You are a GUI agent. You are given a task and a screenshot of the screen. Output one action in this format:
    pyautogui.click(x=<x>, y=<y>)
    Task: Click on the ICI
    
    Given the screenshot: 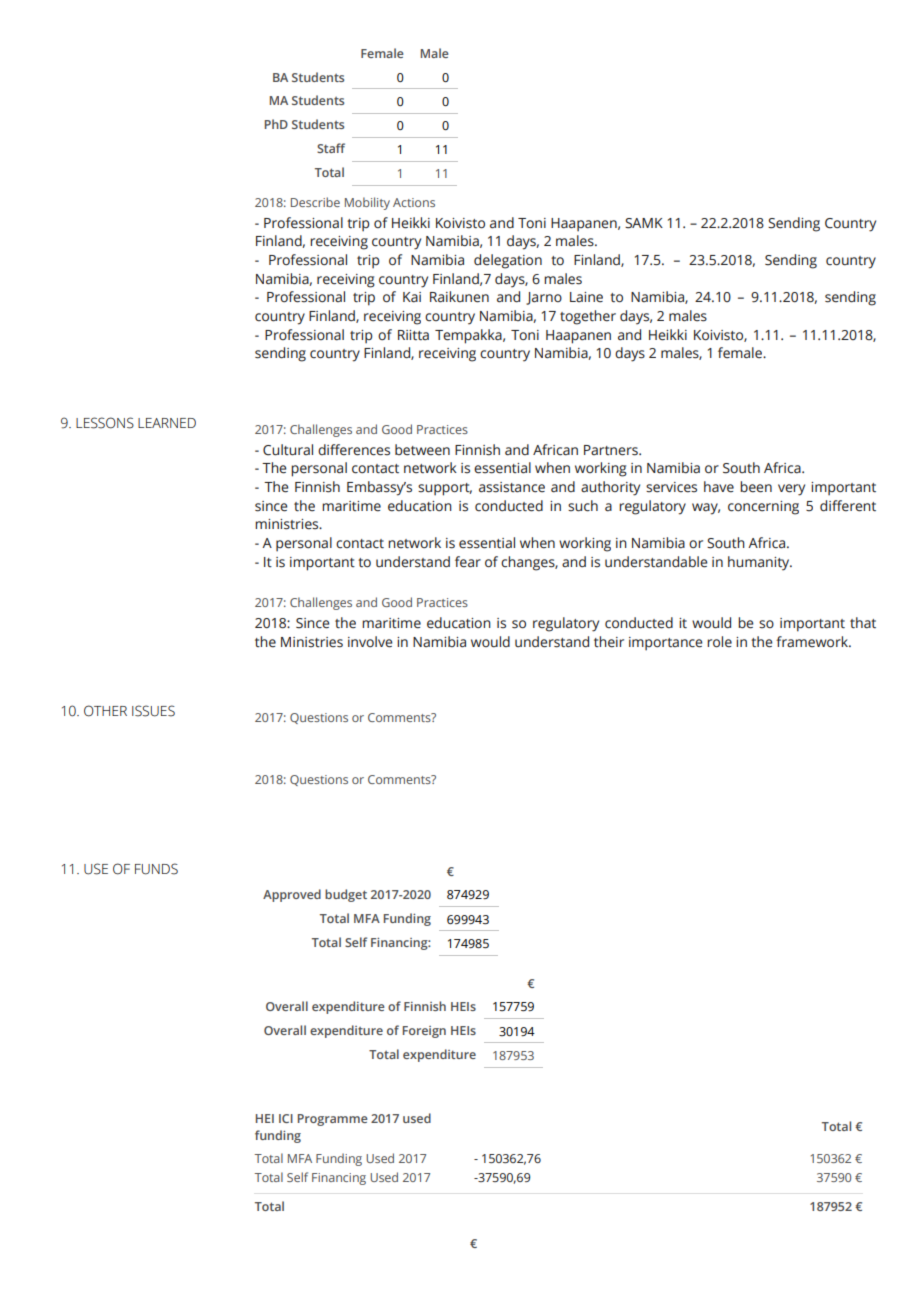 What is the action you would take?
    pyautogui.click(x=286, y=1118)
